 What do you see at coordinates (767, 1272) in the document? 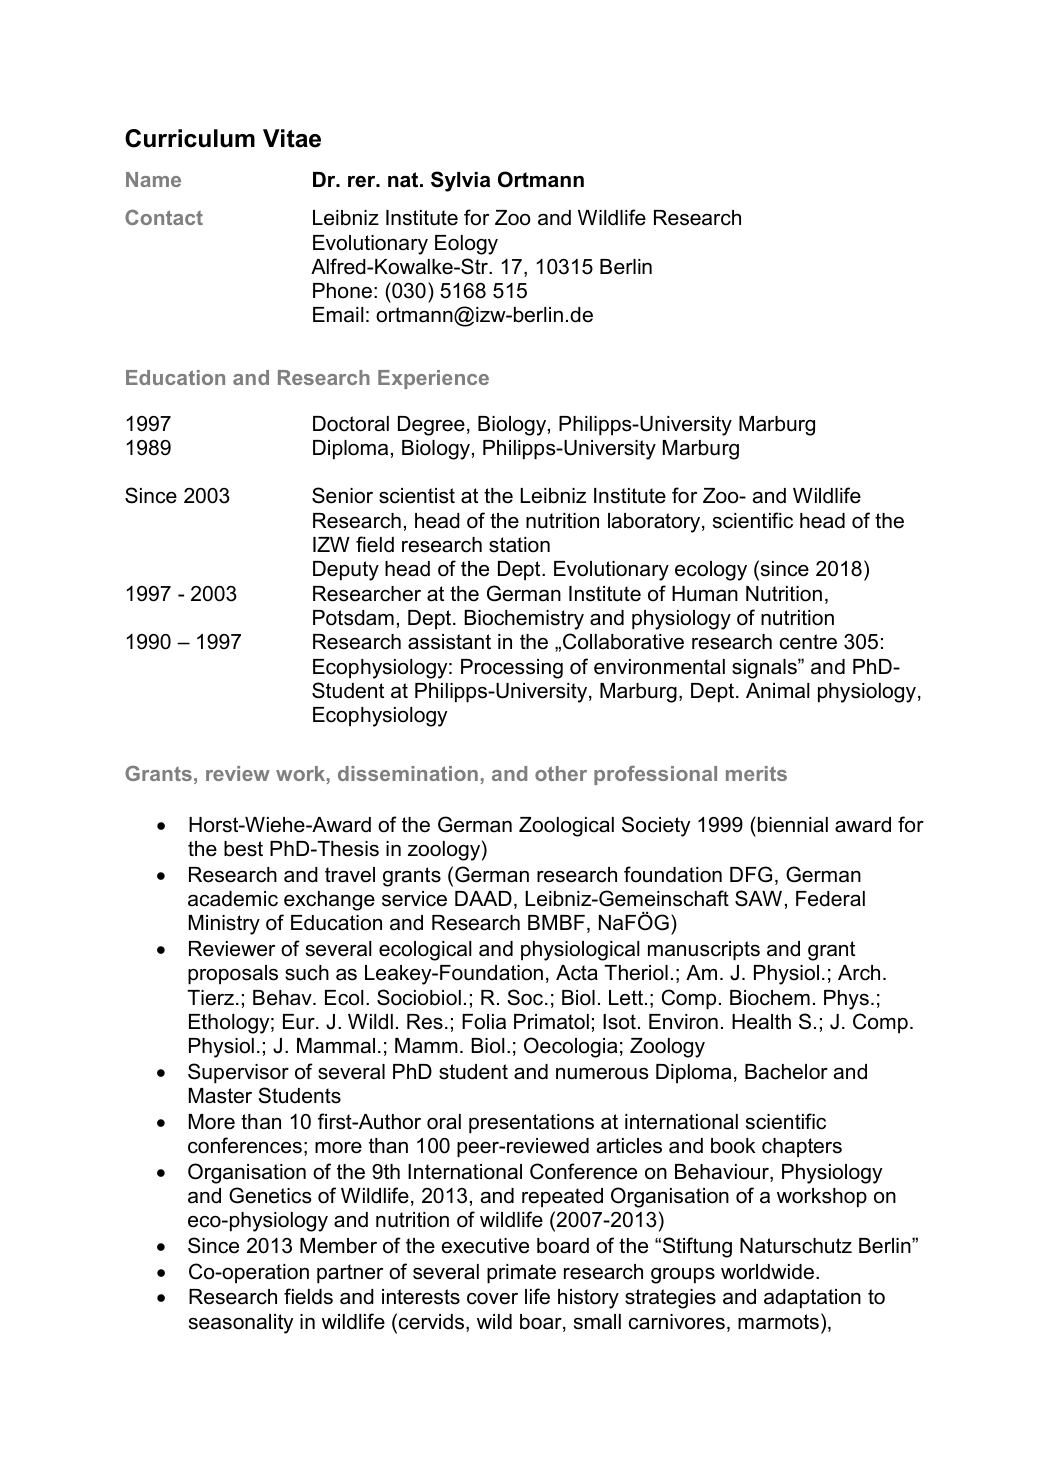
I see `worldwide` at bounding box center [767, 1272].
